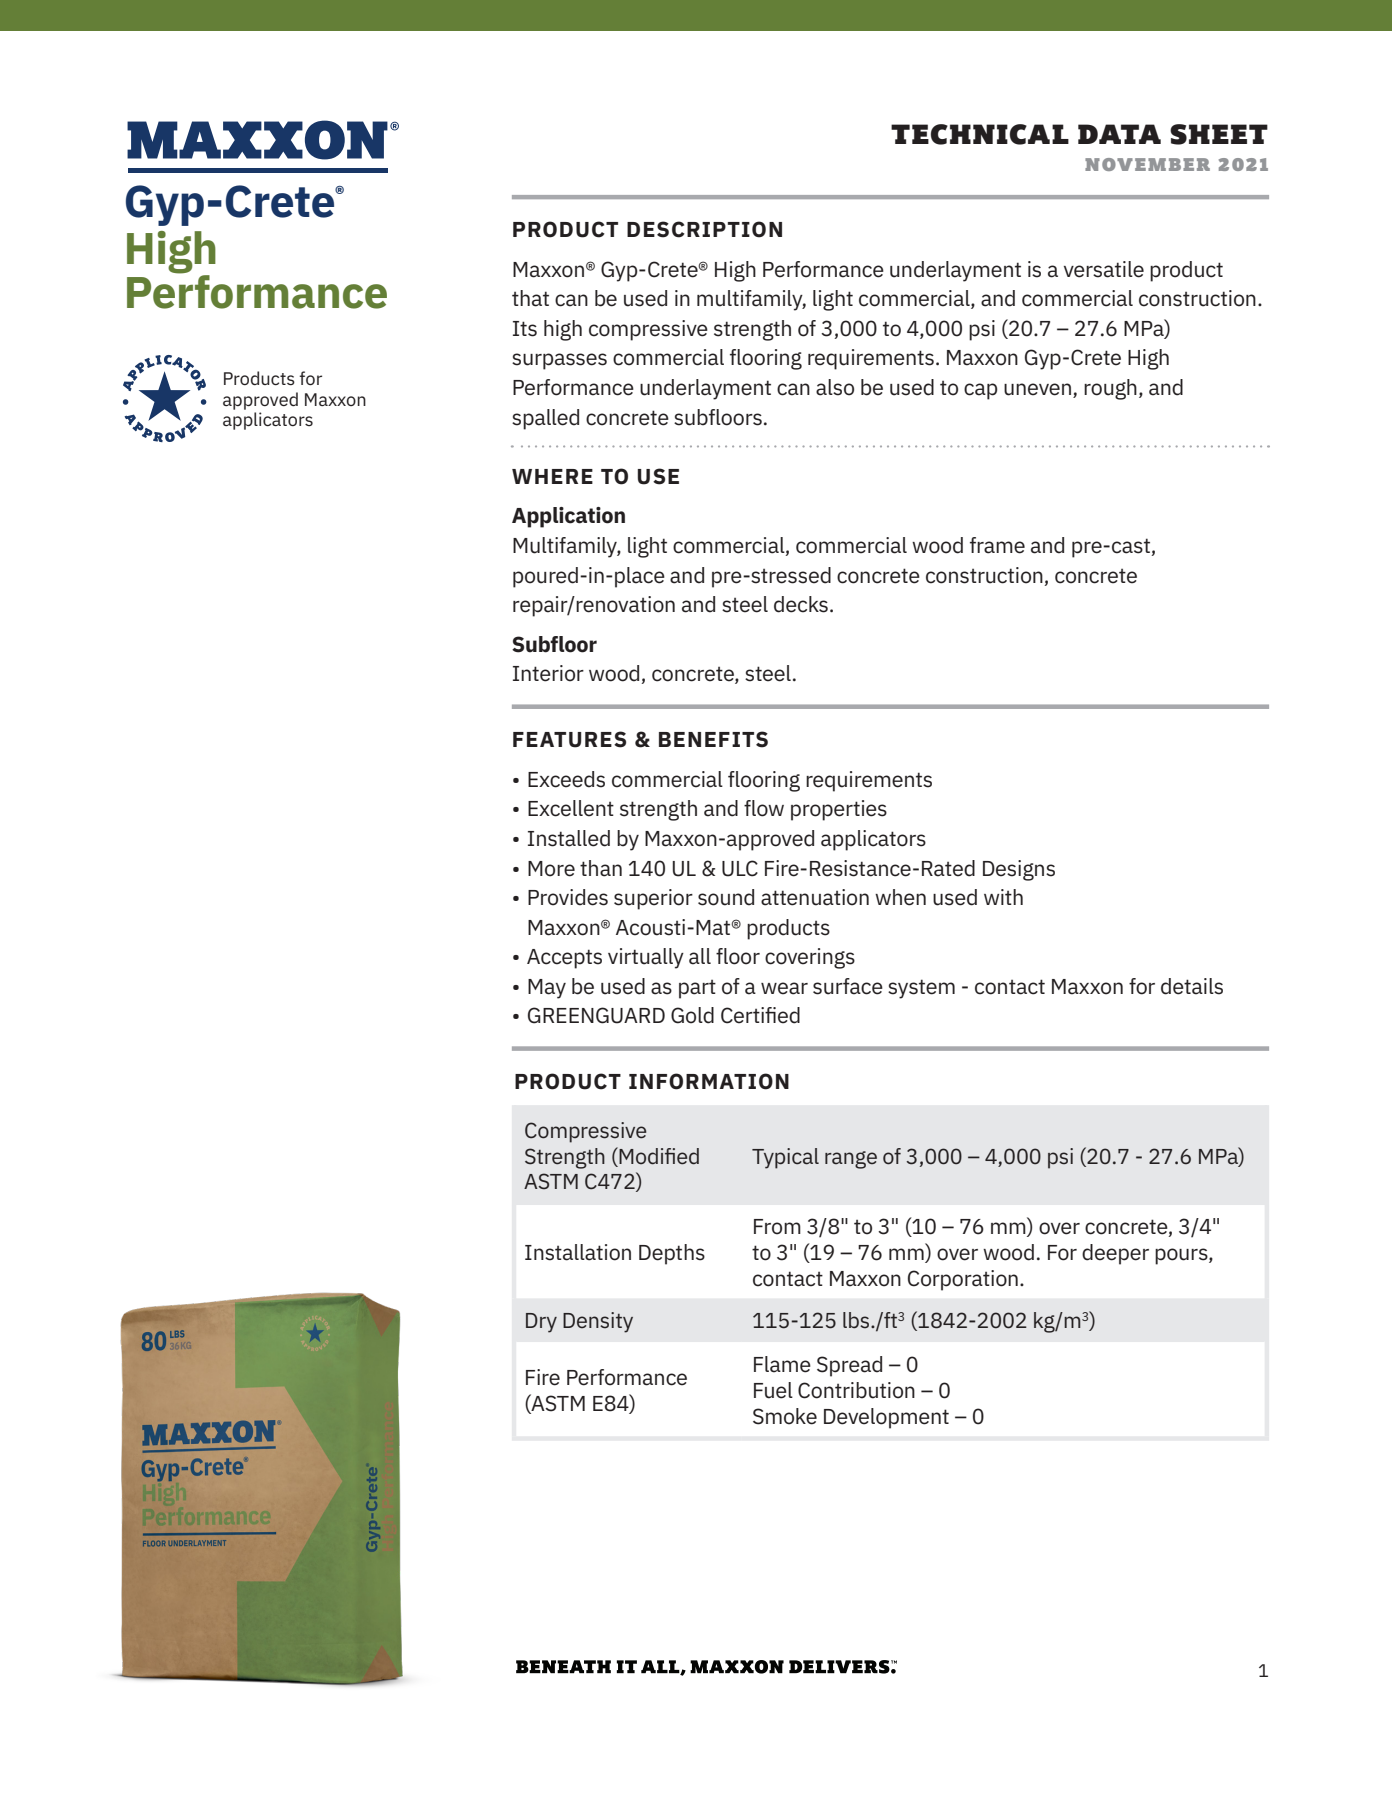 The height and width of the screenshot is (1801, 1392). I want to click on Density, so click(598, 1322).
